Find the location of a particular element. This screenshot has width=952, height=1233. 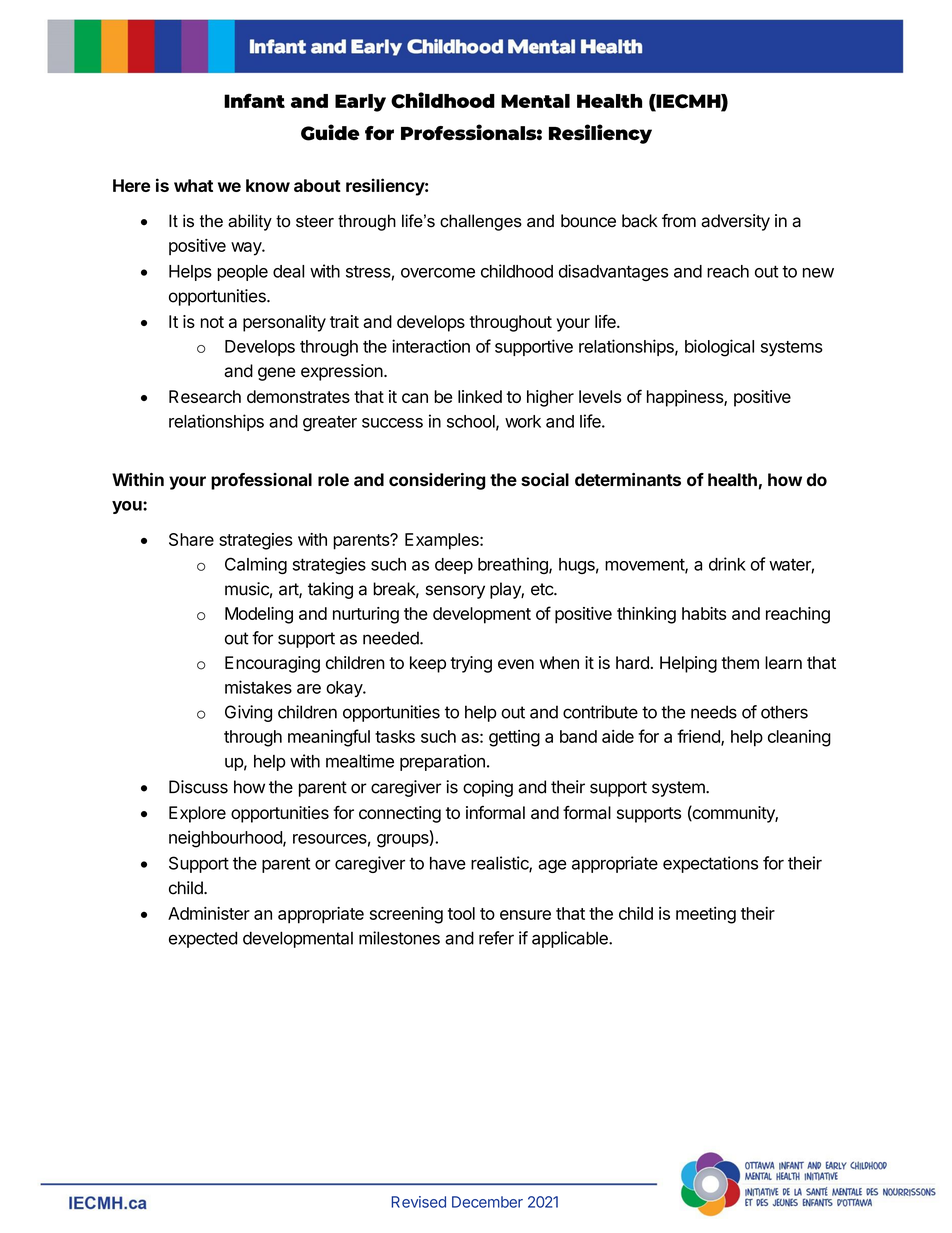

ability is located at coordinates (250, 222).
